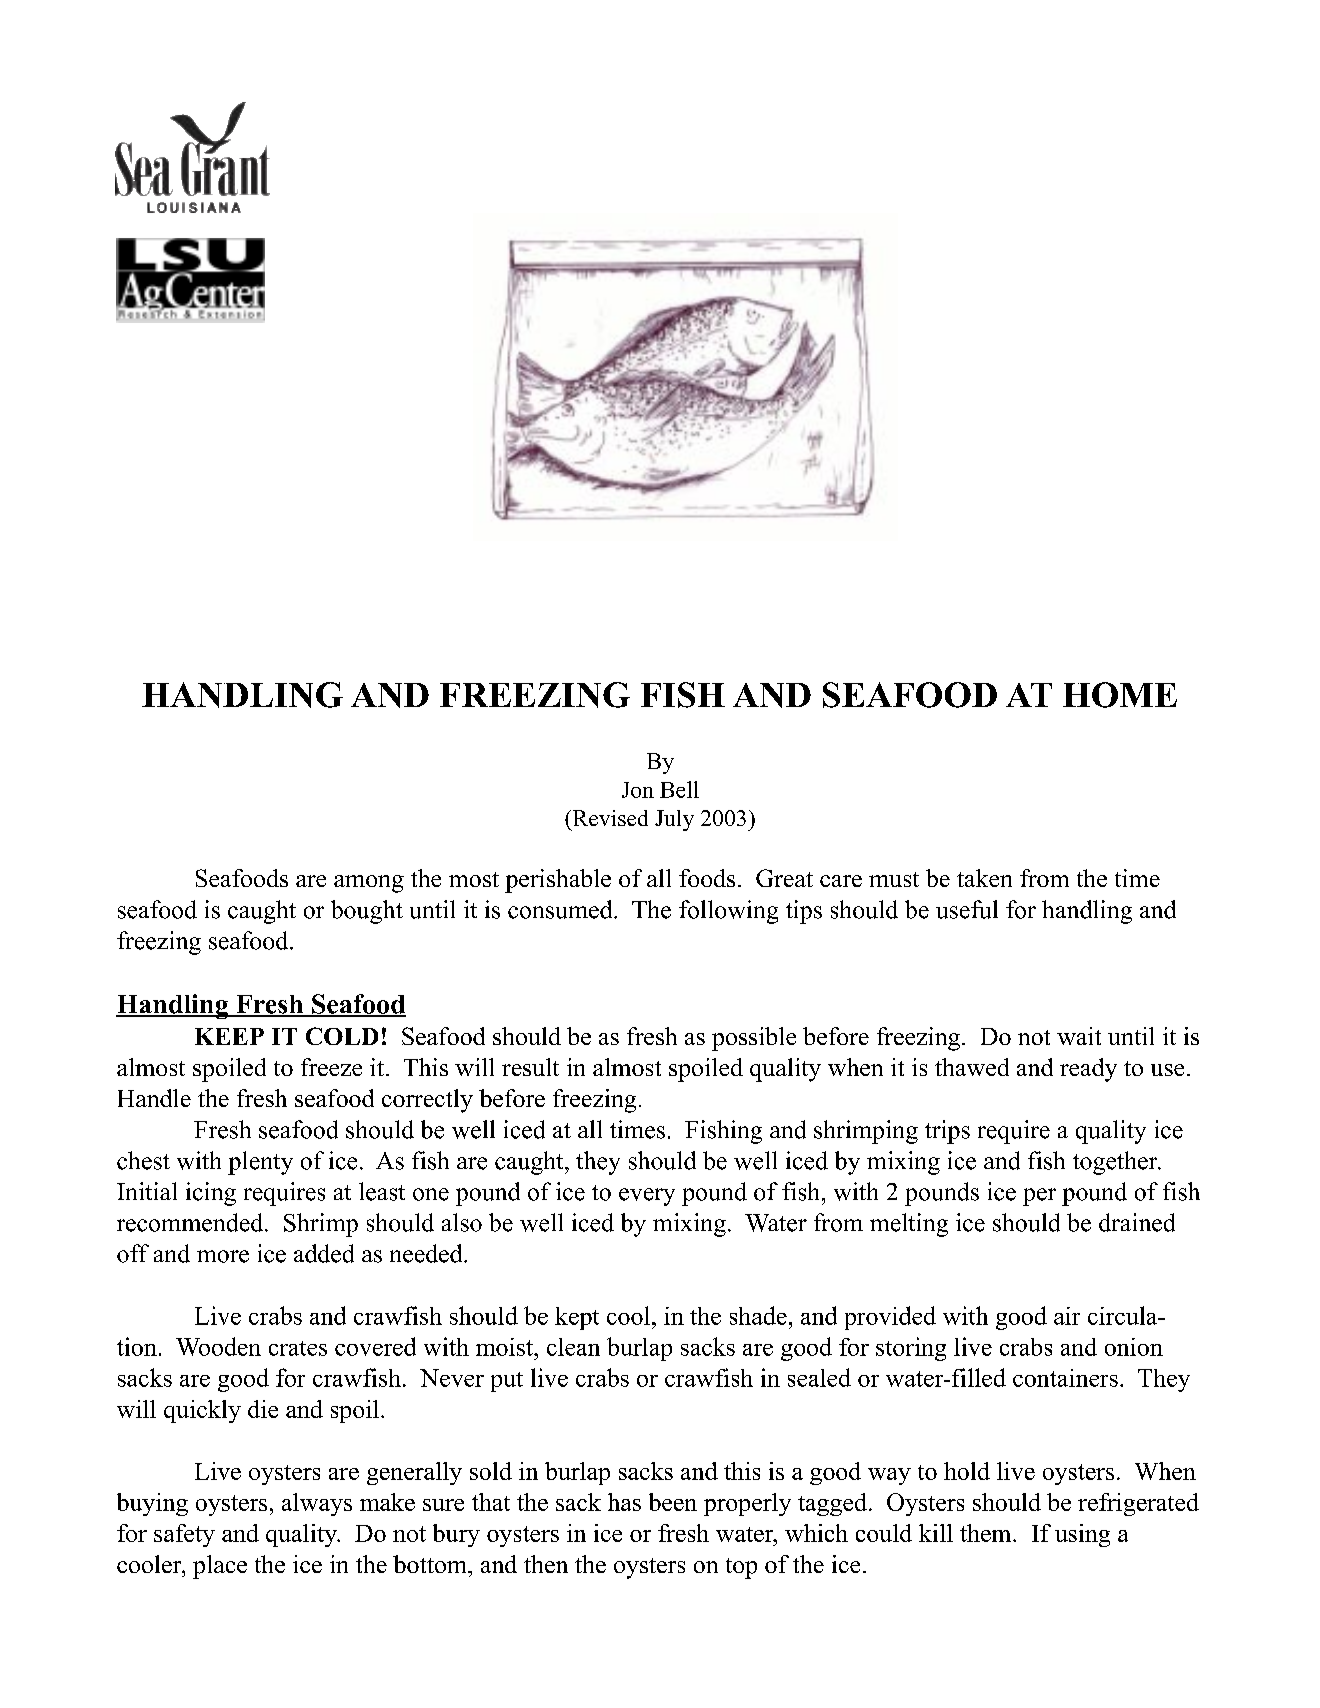  What do you see at coordinates (367, 912) in the screenshot?
I see `bought` at bounding box center [367, 912].
